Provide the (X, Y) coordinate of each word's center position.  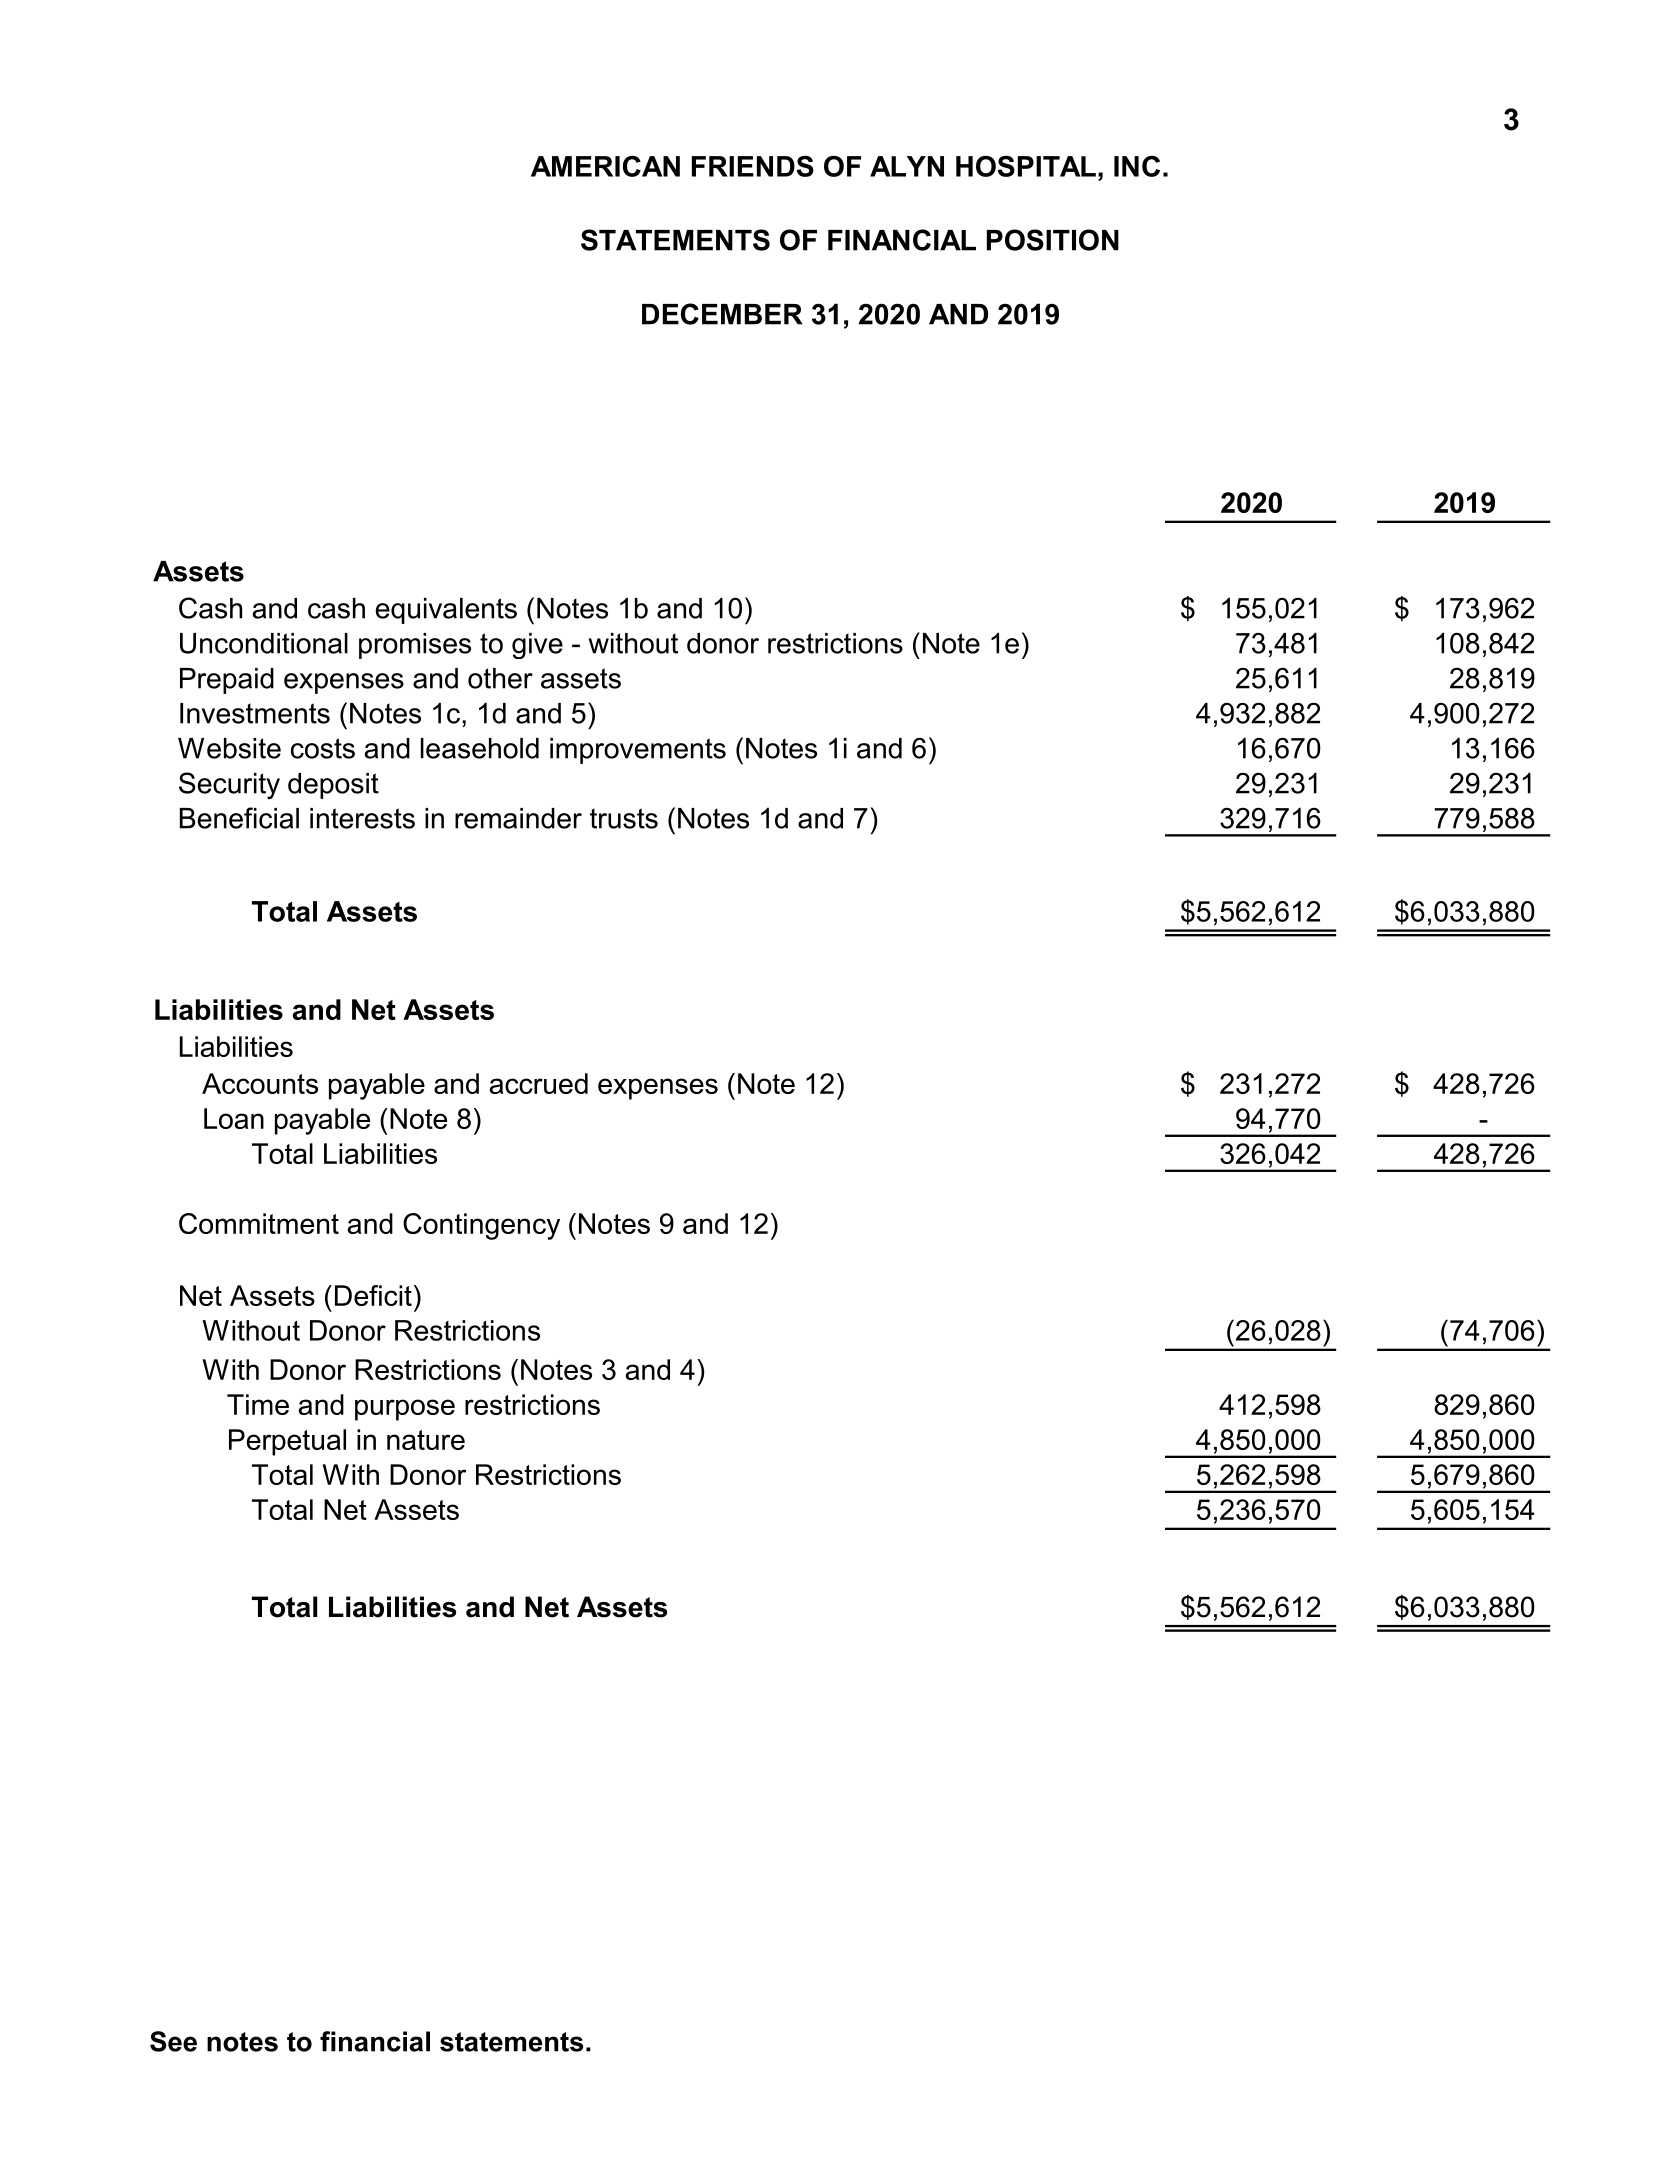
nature (426, 1440)
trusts (624, 818)
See (173, 2041)
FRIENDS (753, 166)
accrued (539, 1083)
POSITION (1053, 240)
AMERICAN (605, 166)
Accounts (260, 1083)
